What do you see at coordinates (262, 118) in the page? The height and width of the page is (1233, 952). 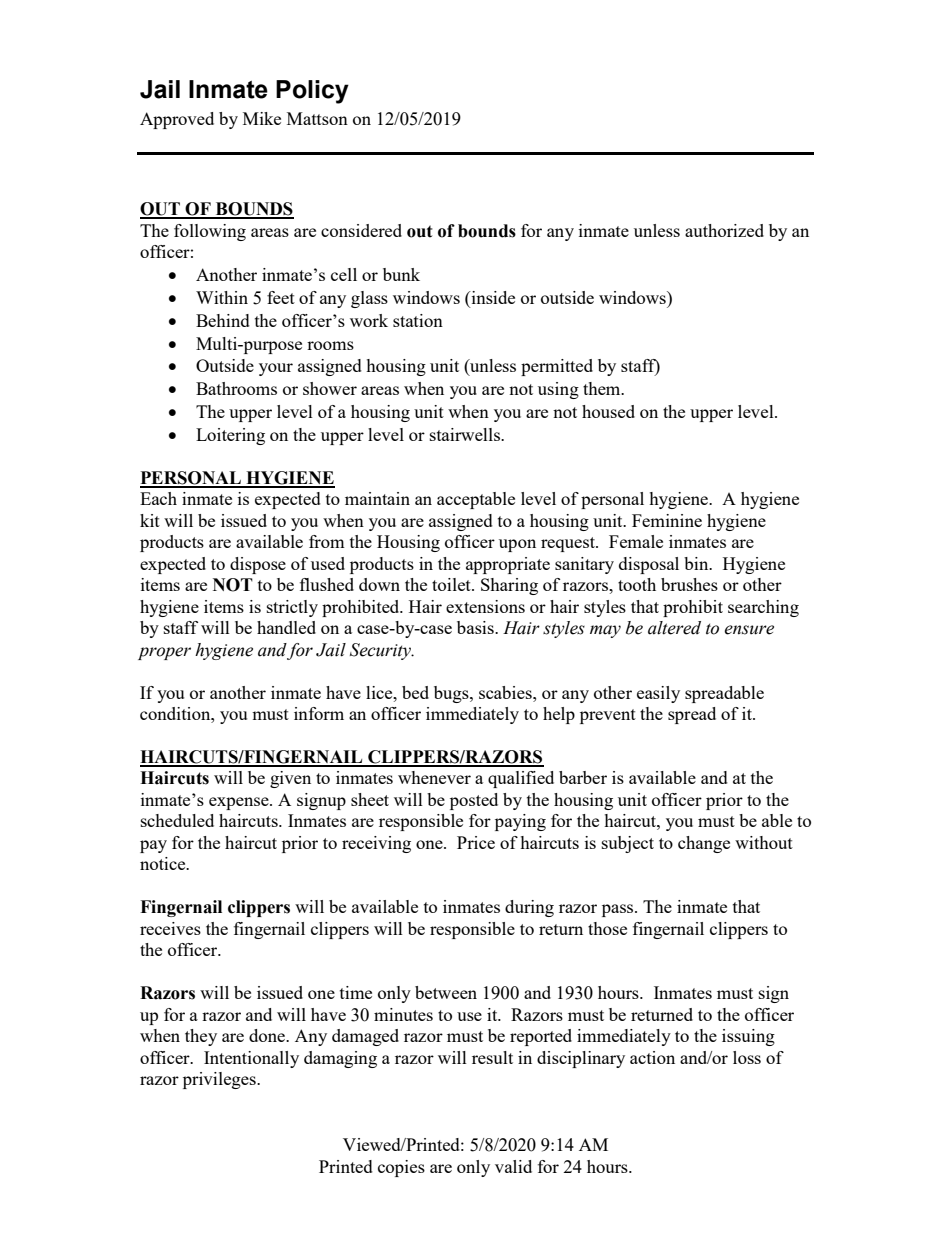 I see `Mike` at bounding box center [262, 118].
